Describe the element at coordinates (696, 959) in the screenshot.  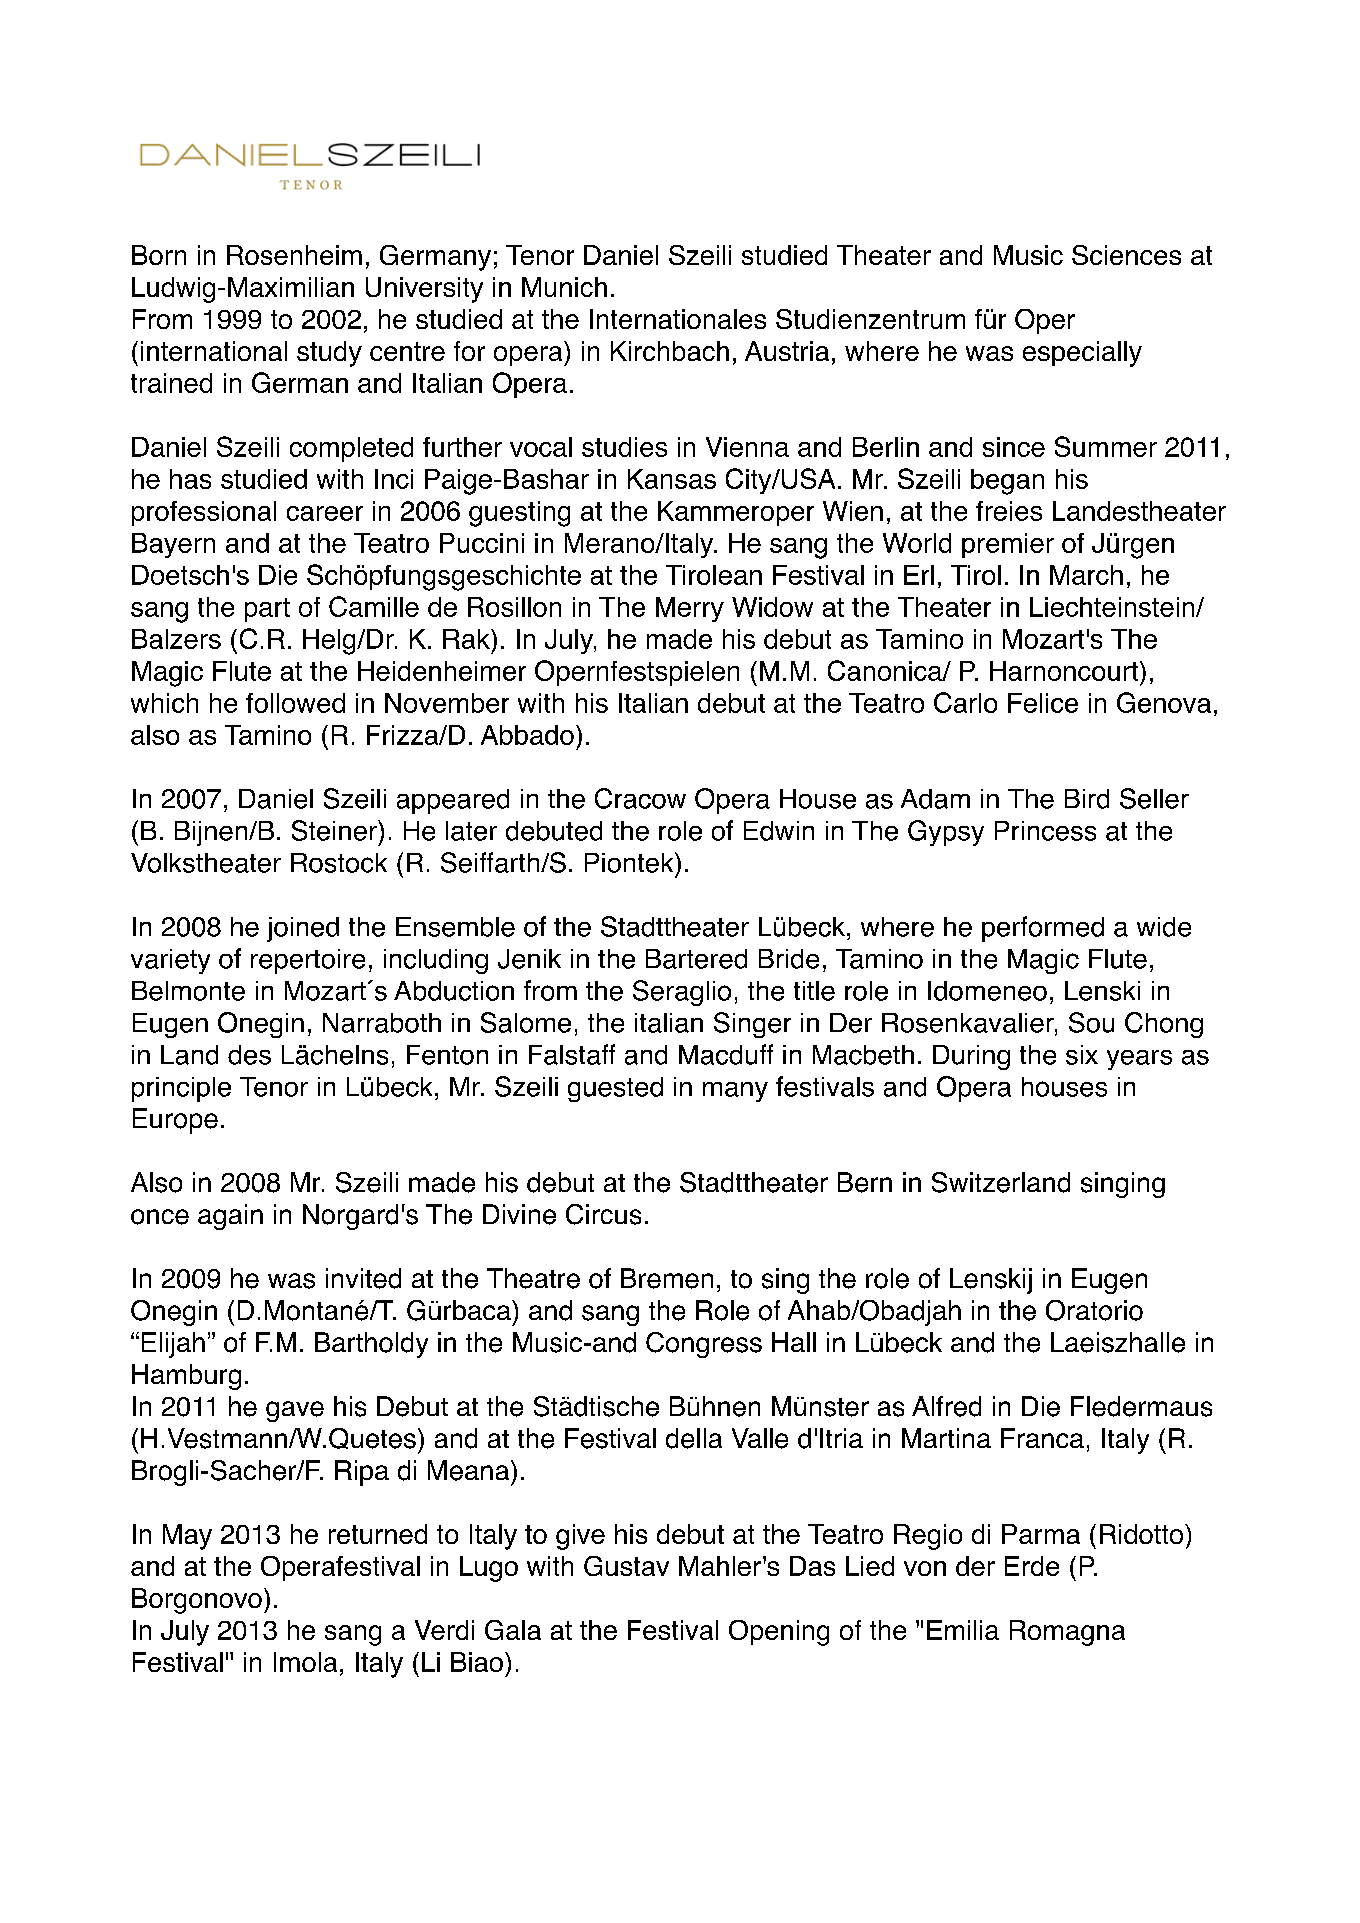
I see `Bartered` at that location.
